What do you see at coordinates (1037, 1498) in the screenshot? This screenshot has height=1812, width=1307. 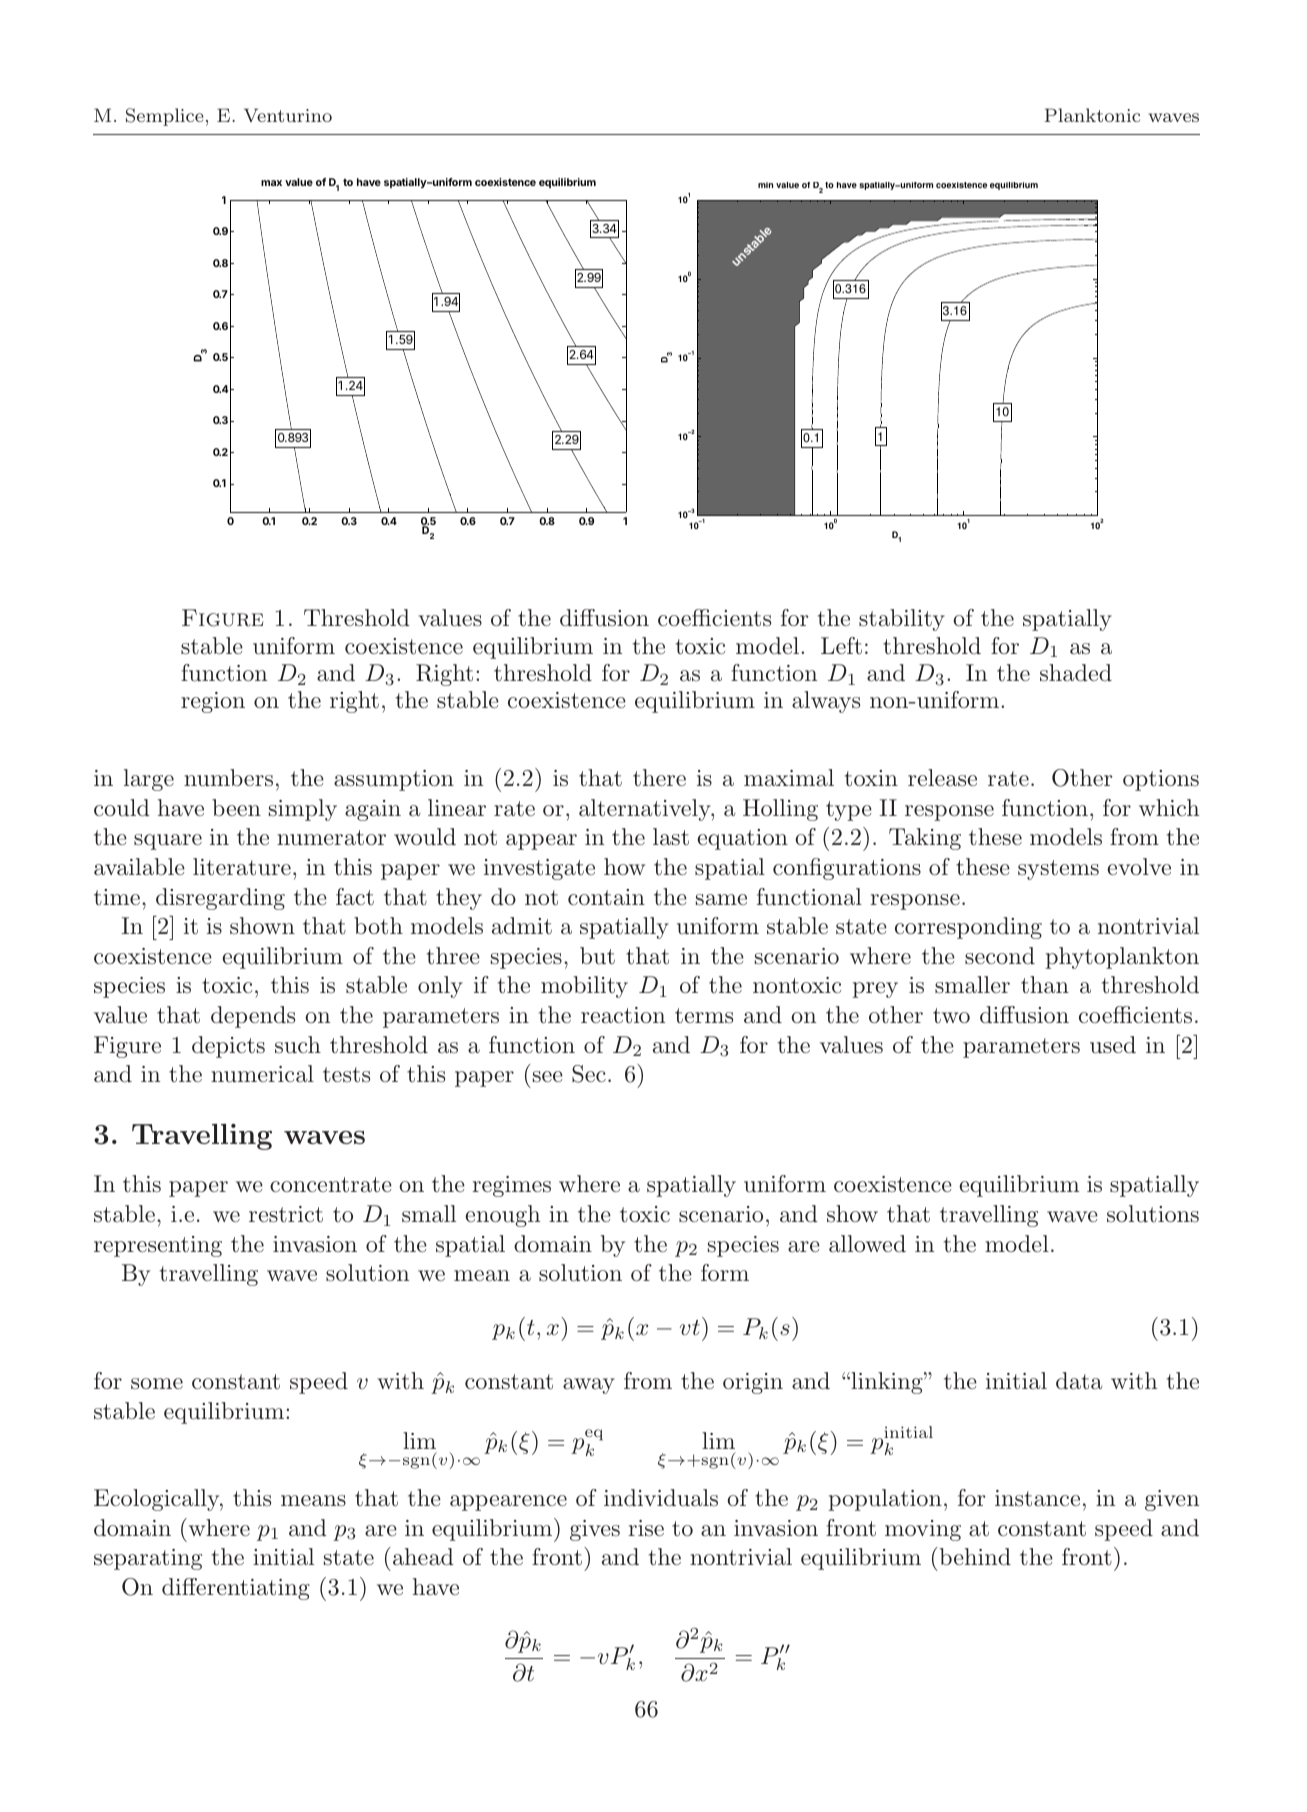 I see `instance` at bounding box center [1037, 1498].
